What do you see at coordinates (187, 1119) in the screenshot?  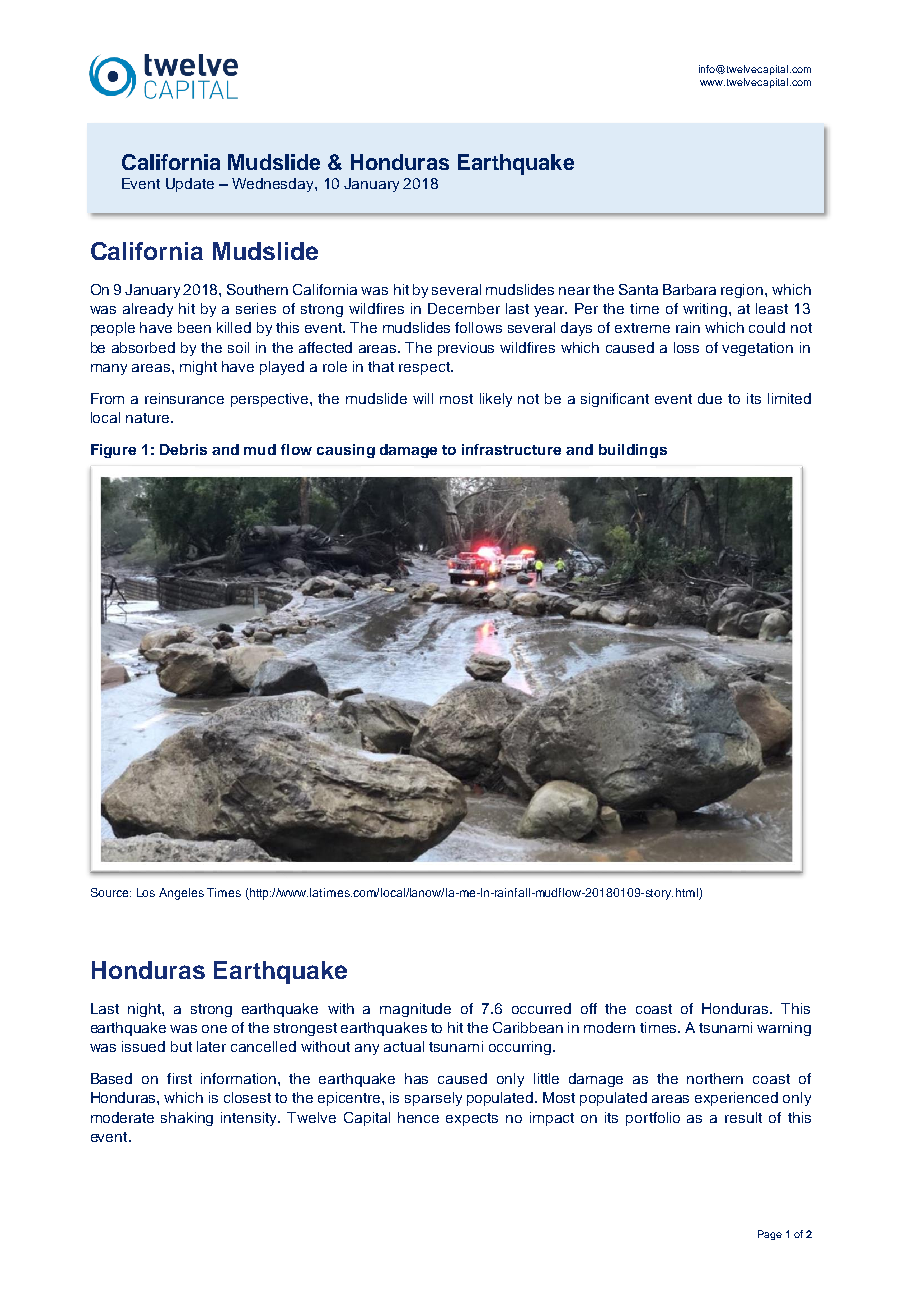 I see `shaking` at bounding box center [187, 1119].
